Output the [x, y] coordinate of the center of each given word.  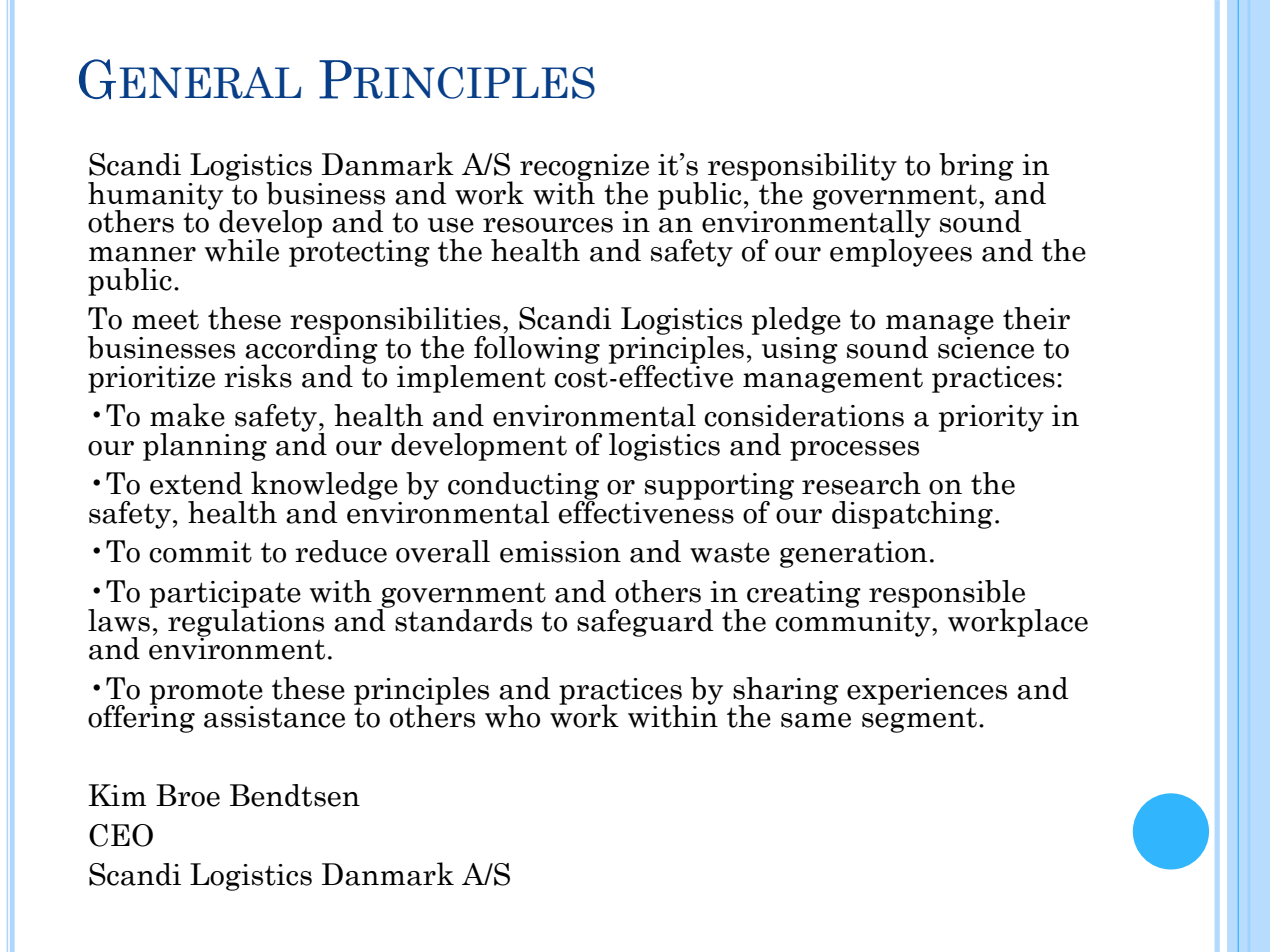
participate [225, 595]
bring [976, 167]
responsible [947, 595]
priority [991, 418]
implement [471, 379]
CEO [121, 835]
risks [258, 376]
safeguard [645, 623]
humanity [155, 197]
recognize [584, 168]
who [512, 716]
